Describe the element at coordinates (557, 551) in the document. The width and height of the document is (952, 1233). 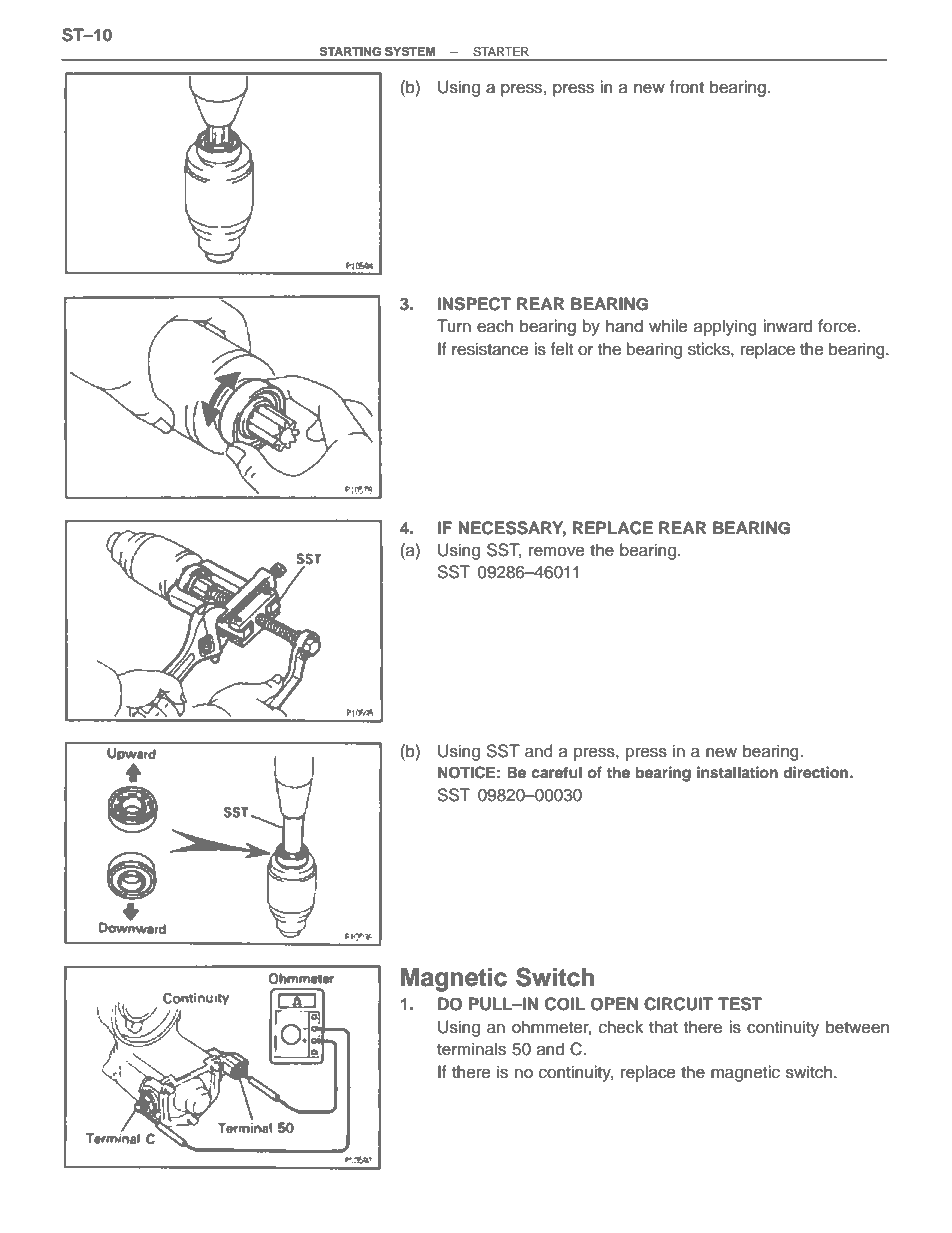
I see `remove` at that location.
